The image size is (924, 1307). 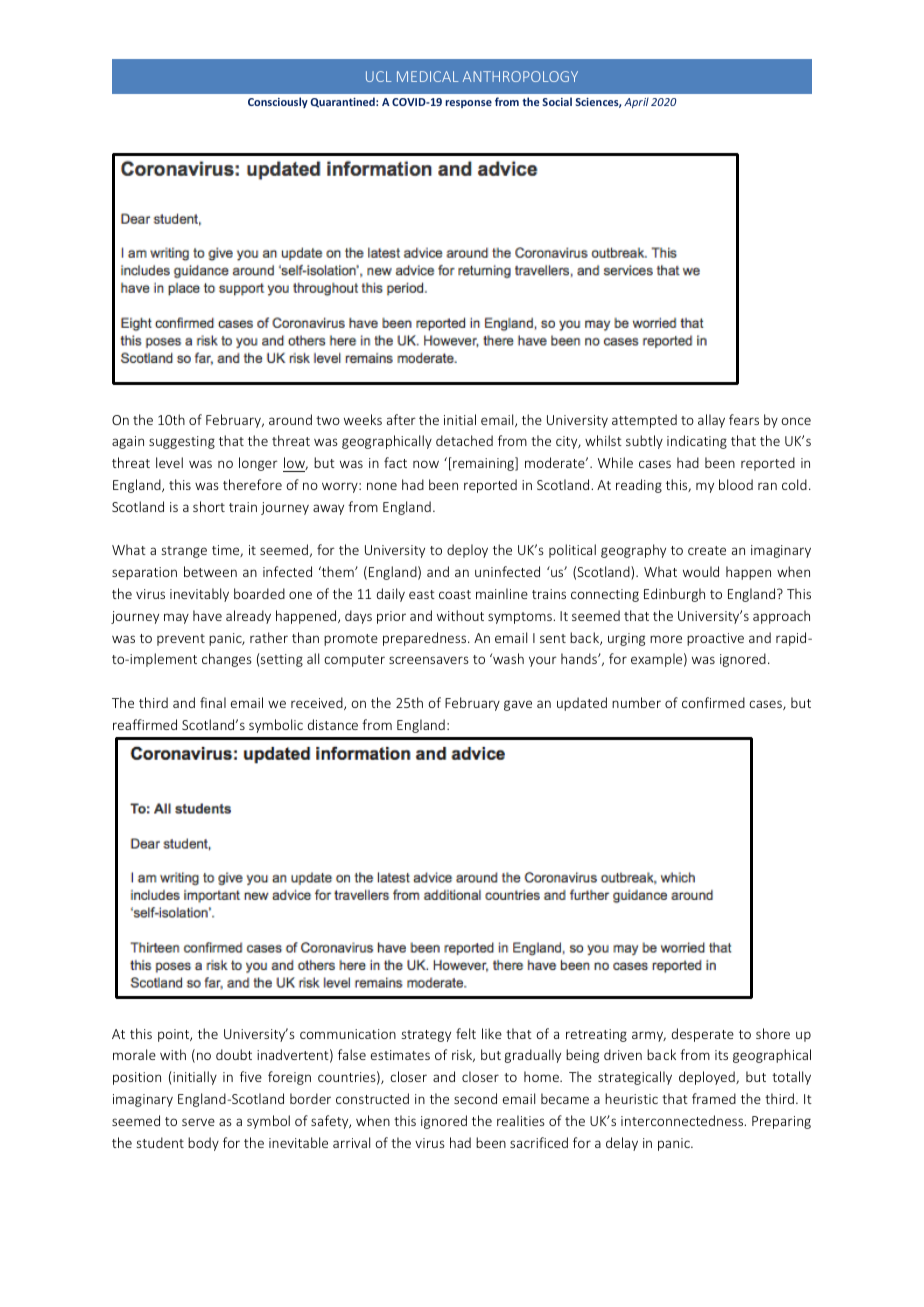 I want to click on April, so click(x=636, y=103).
